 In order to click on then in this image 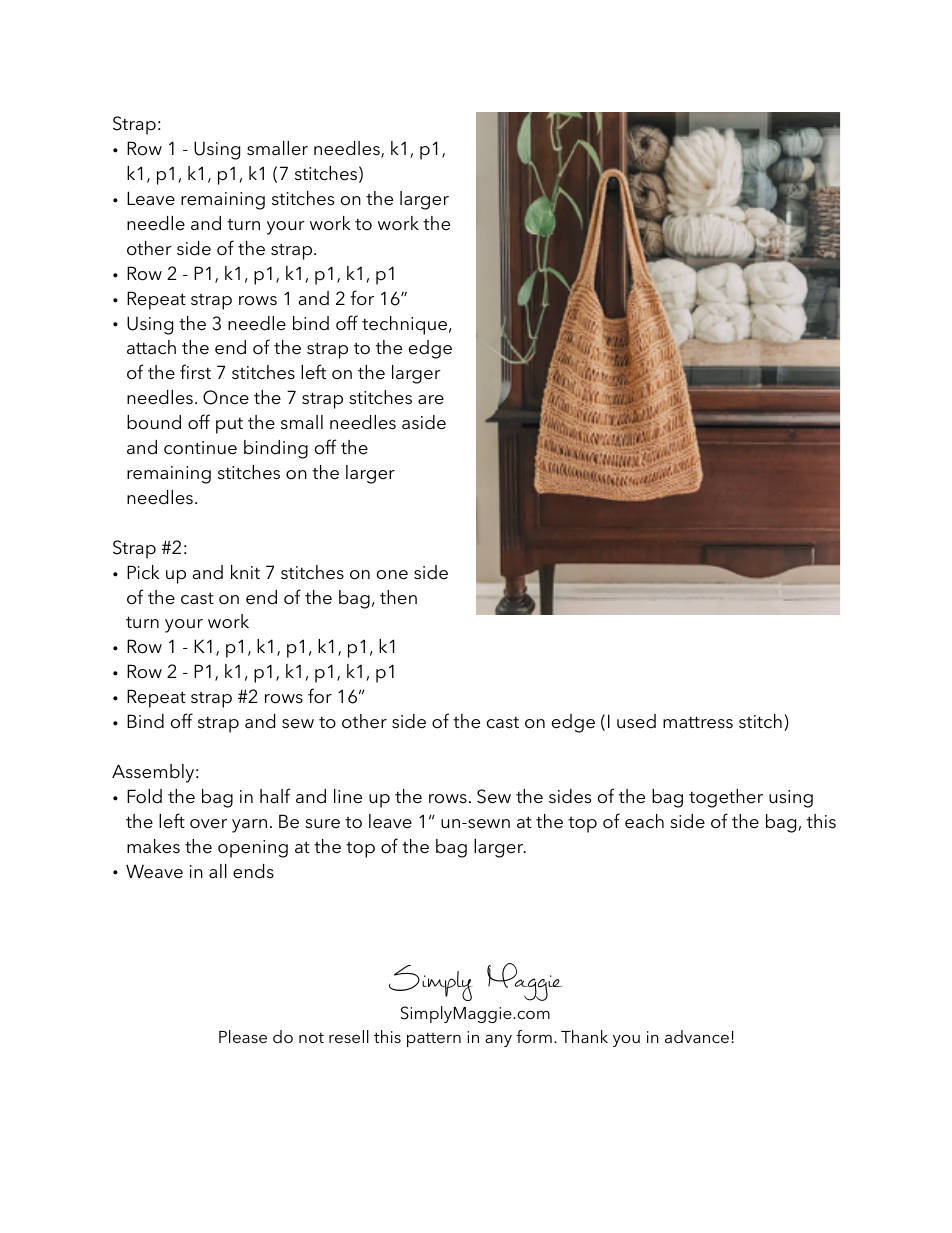, I will do `click(398, 597)`.
